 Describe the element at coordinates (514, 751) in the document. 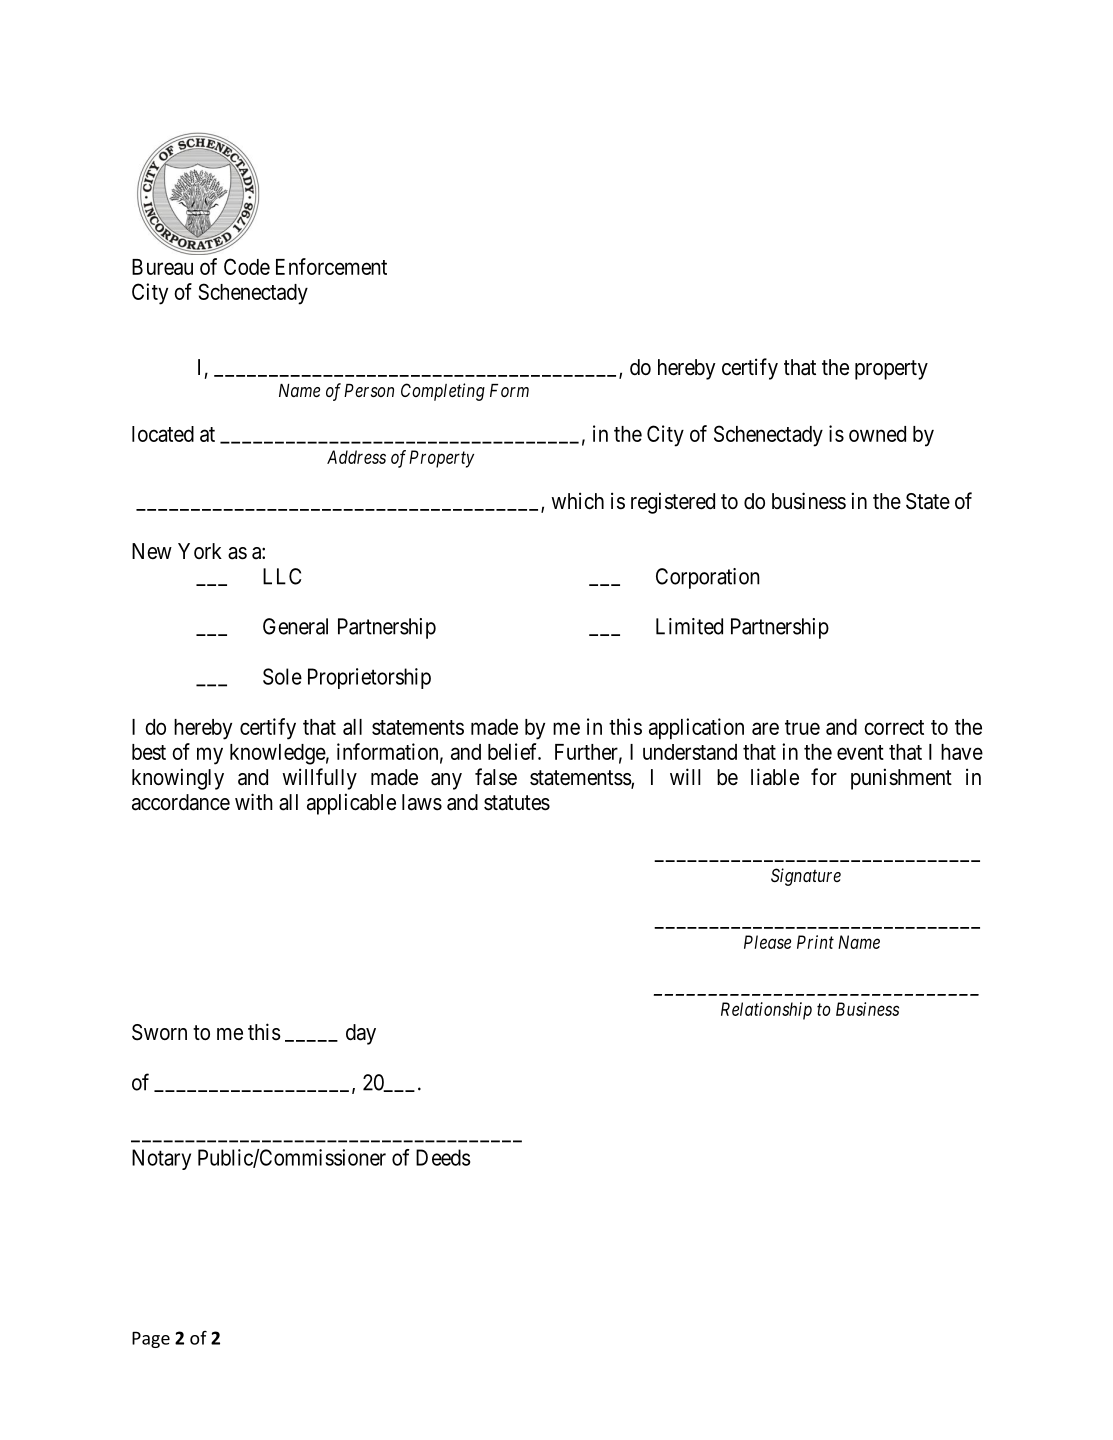

I see `belief` at that location.
